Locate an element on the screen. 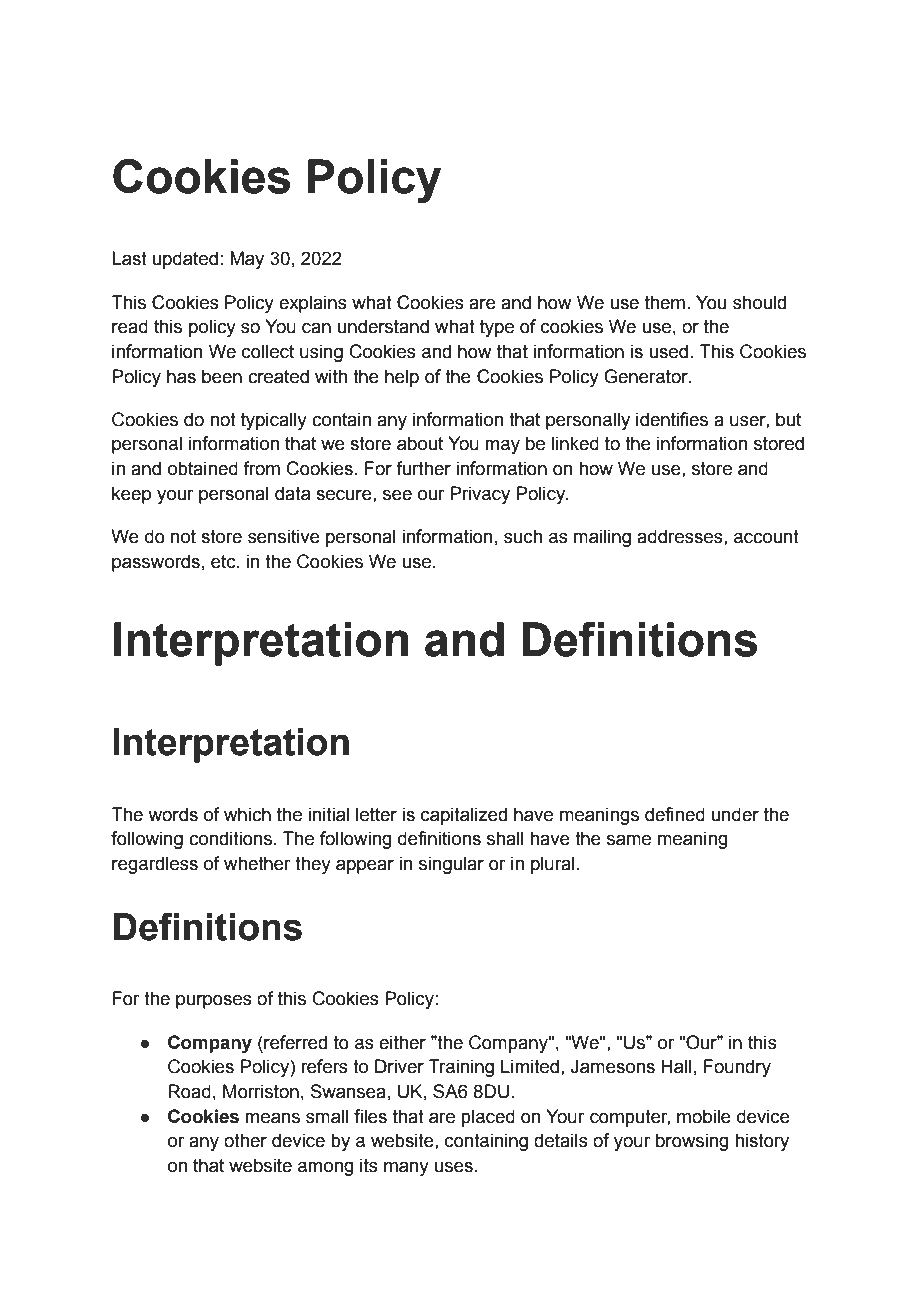 The image size is (924, 1307). identifies is located at coordinates (672, 419).
